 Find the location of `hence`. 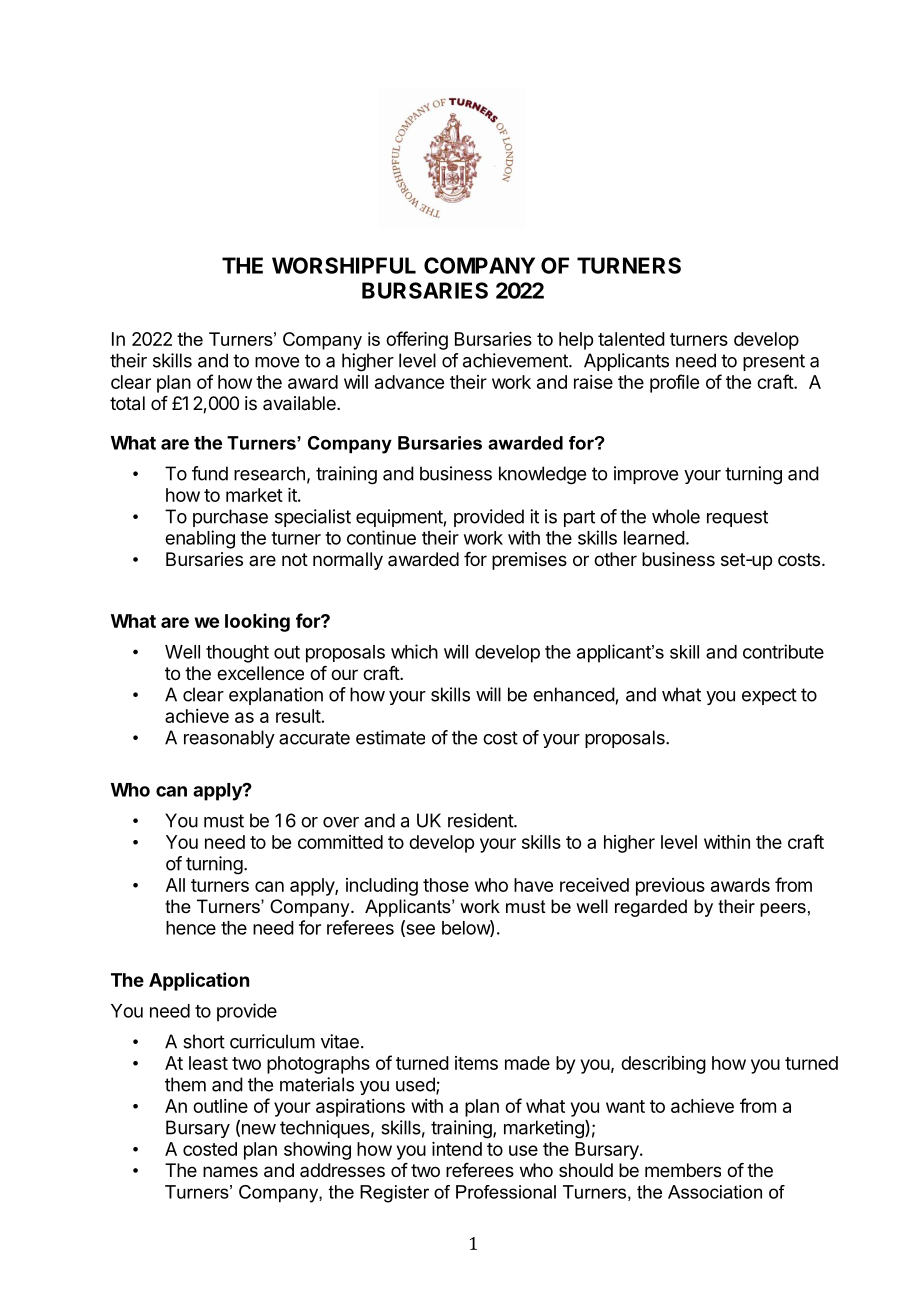

hence is located at coordinates (191, 928).
